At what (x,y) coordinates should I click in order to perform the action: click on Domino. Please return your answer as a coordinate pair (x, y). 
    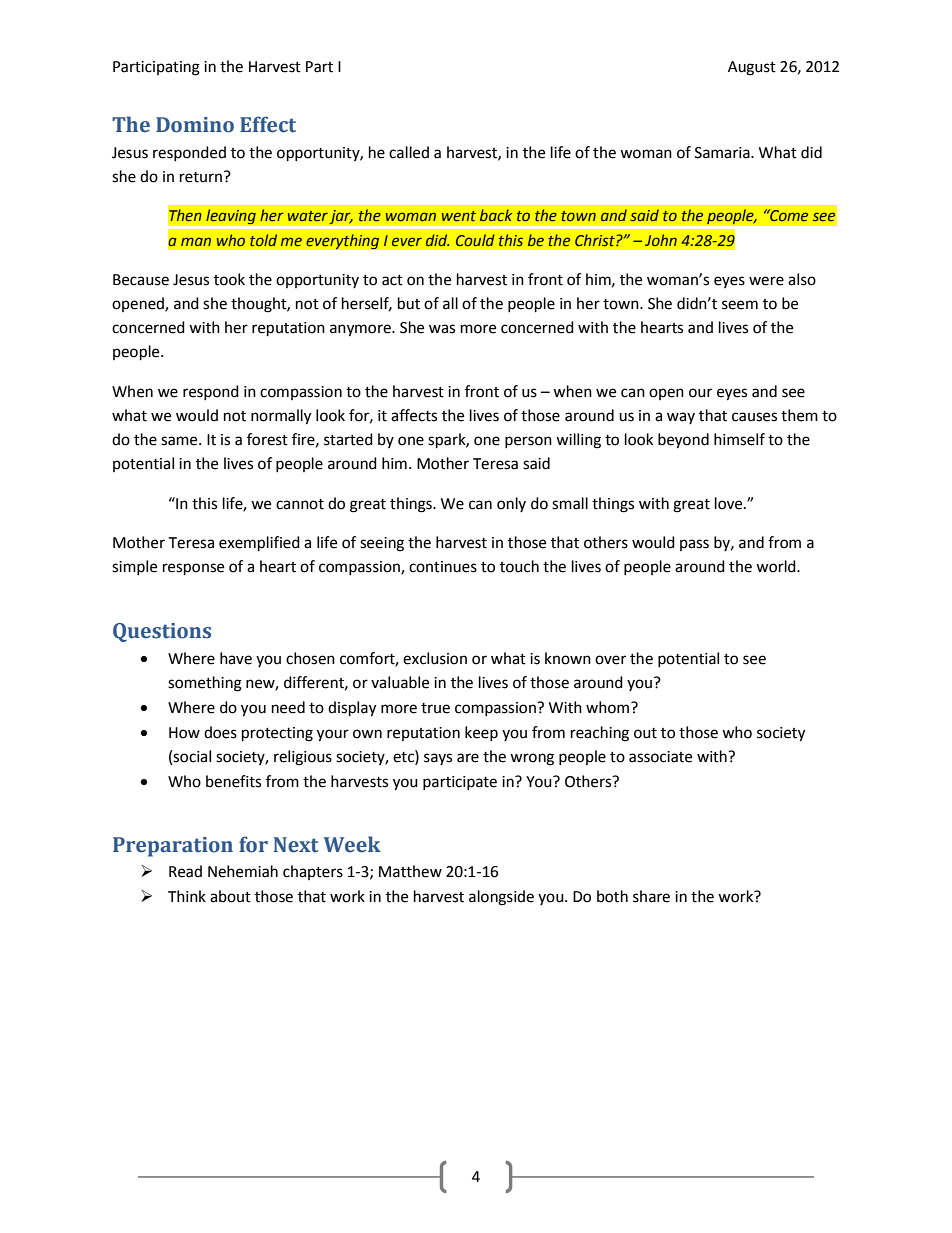
    Looking at the image, I should click on (195, 125).
